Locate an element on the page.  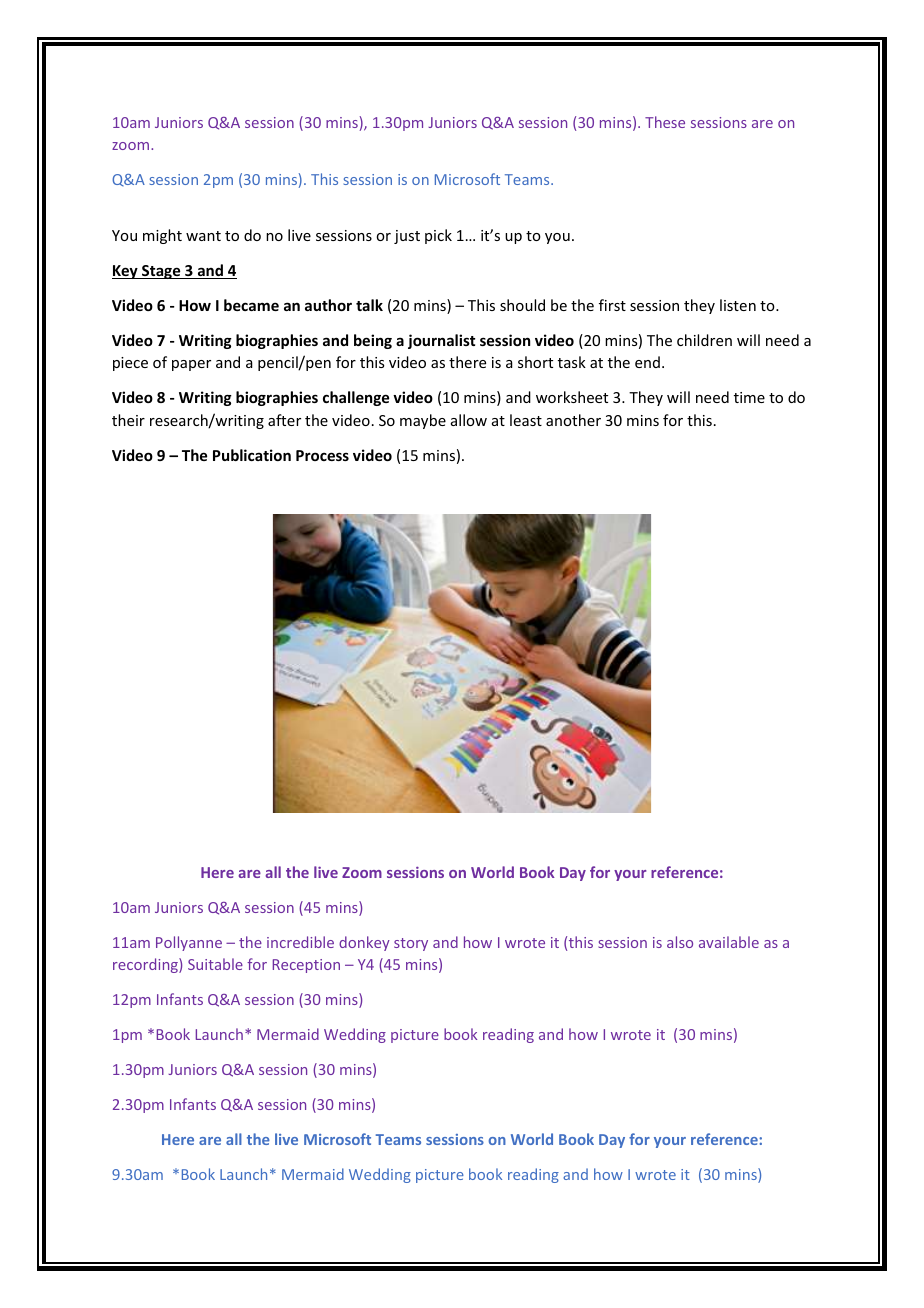
Suitable is located at coordinates (215, 964).
